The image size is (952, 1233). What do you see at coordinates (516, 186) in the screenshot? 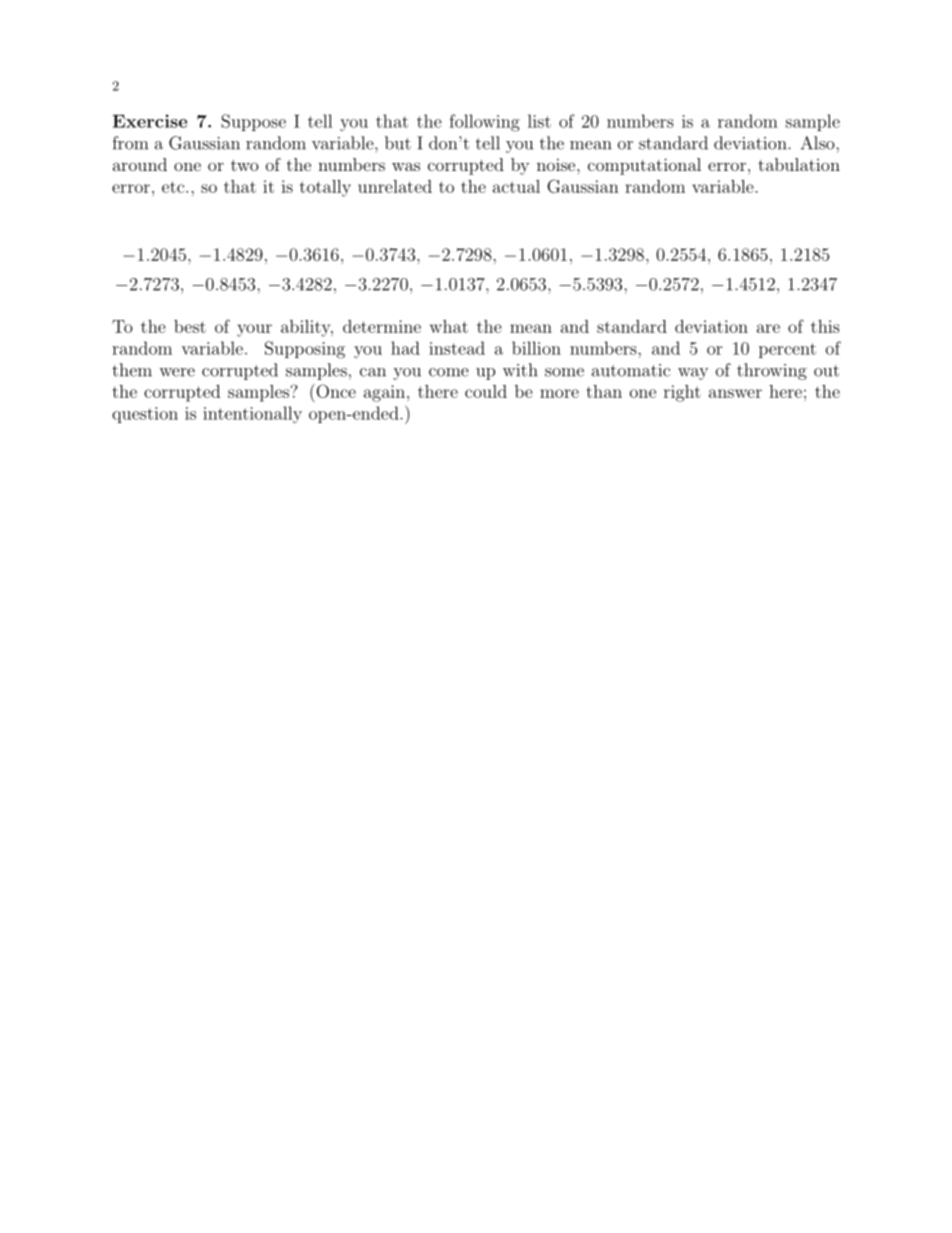
I see `actual` at bounding box center [516, 186].
